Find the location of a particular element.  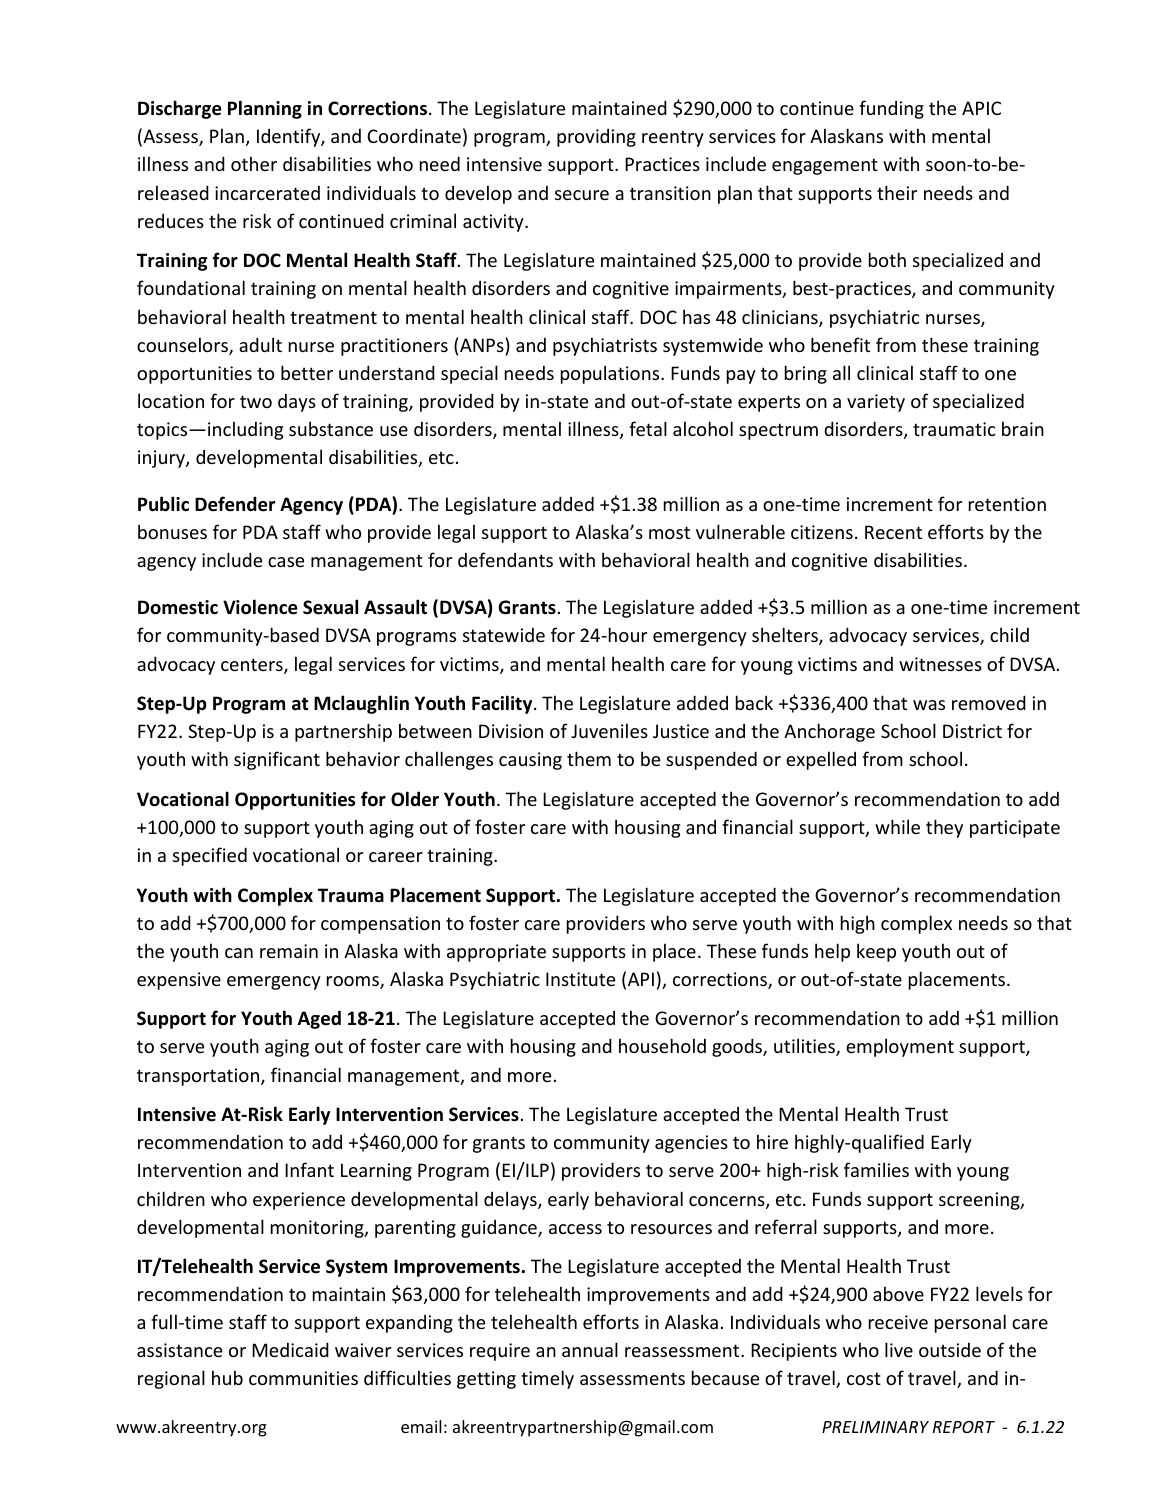

significant is located at coordinates (277, 760).
